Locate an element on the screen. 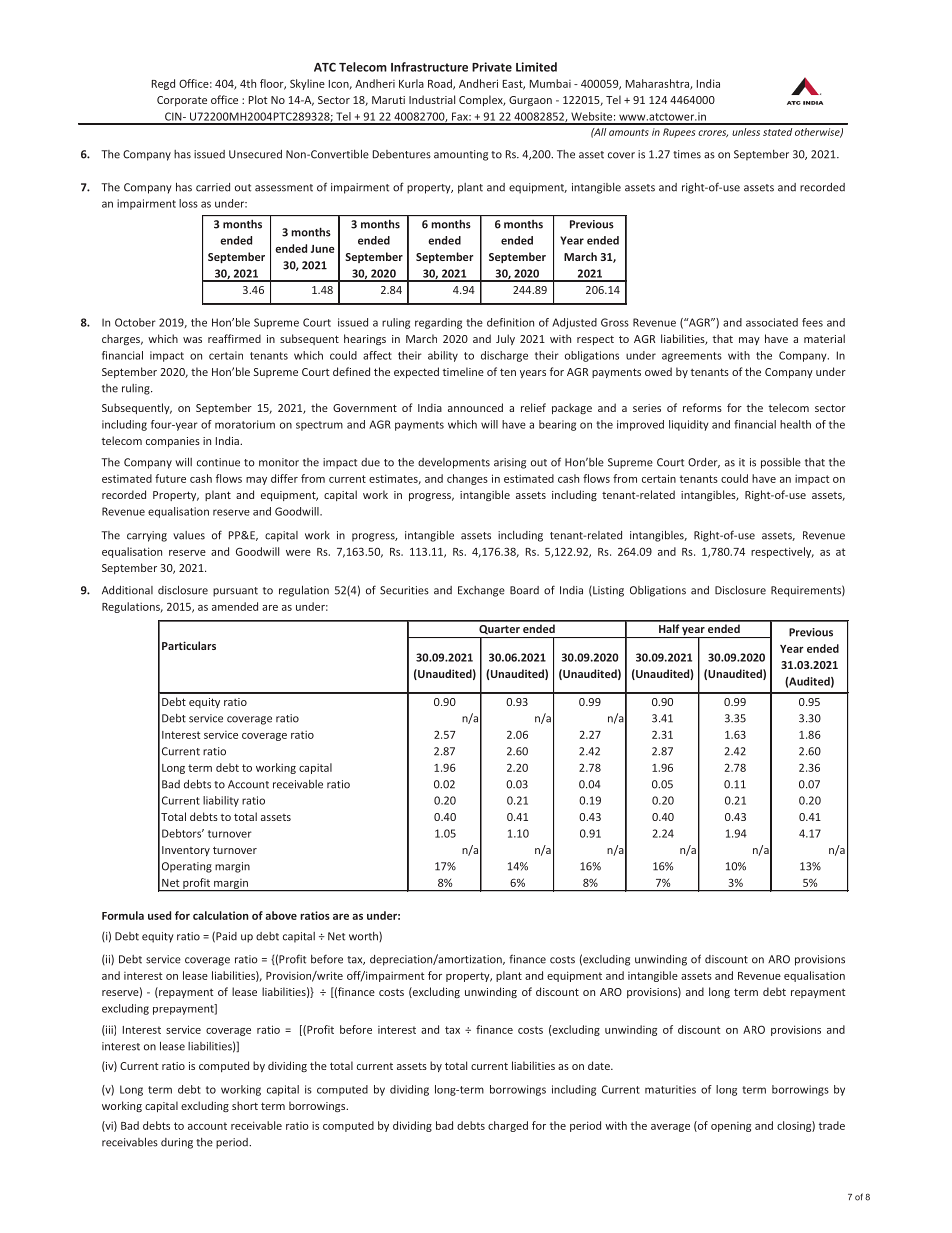  pursuant is located at coordinates (235, 592).
